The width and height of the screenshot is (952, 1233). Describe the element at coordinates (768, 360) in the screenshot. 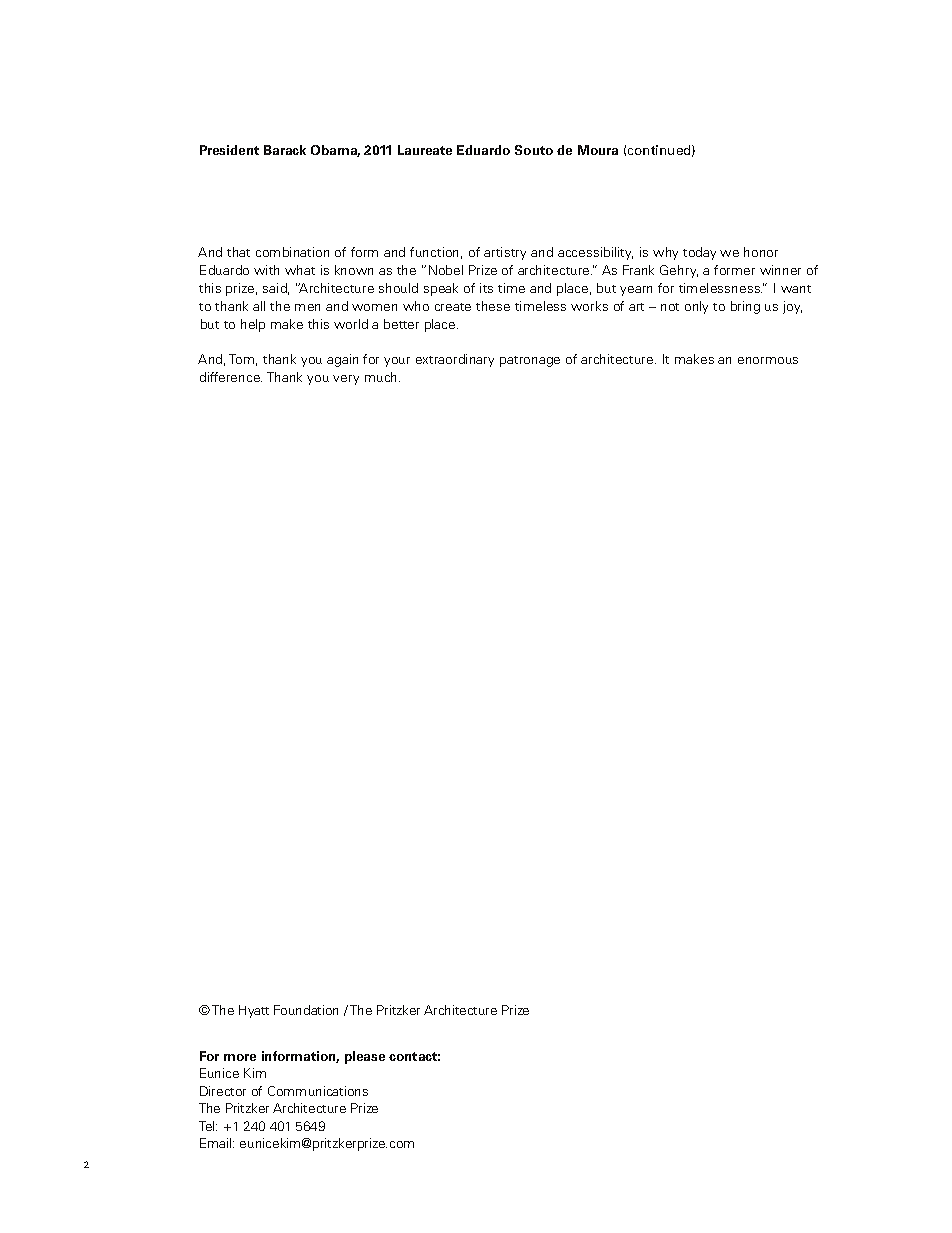

I see `enormous` at that location.
